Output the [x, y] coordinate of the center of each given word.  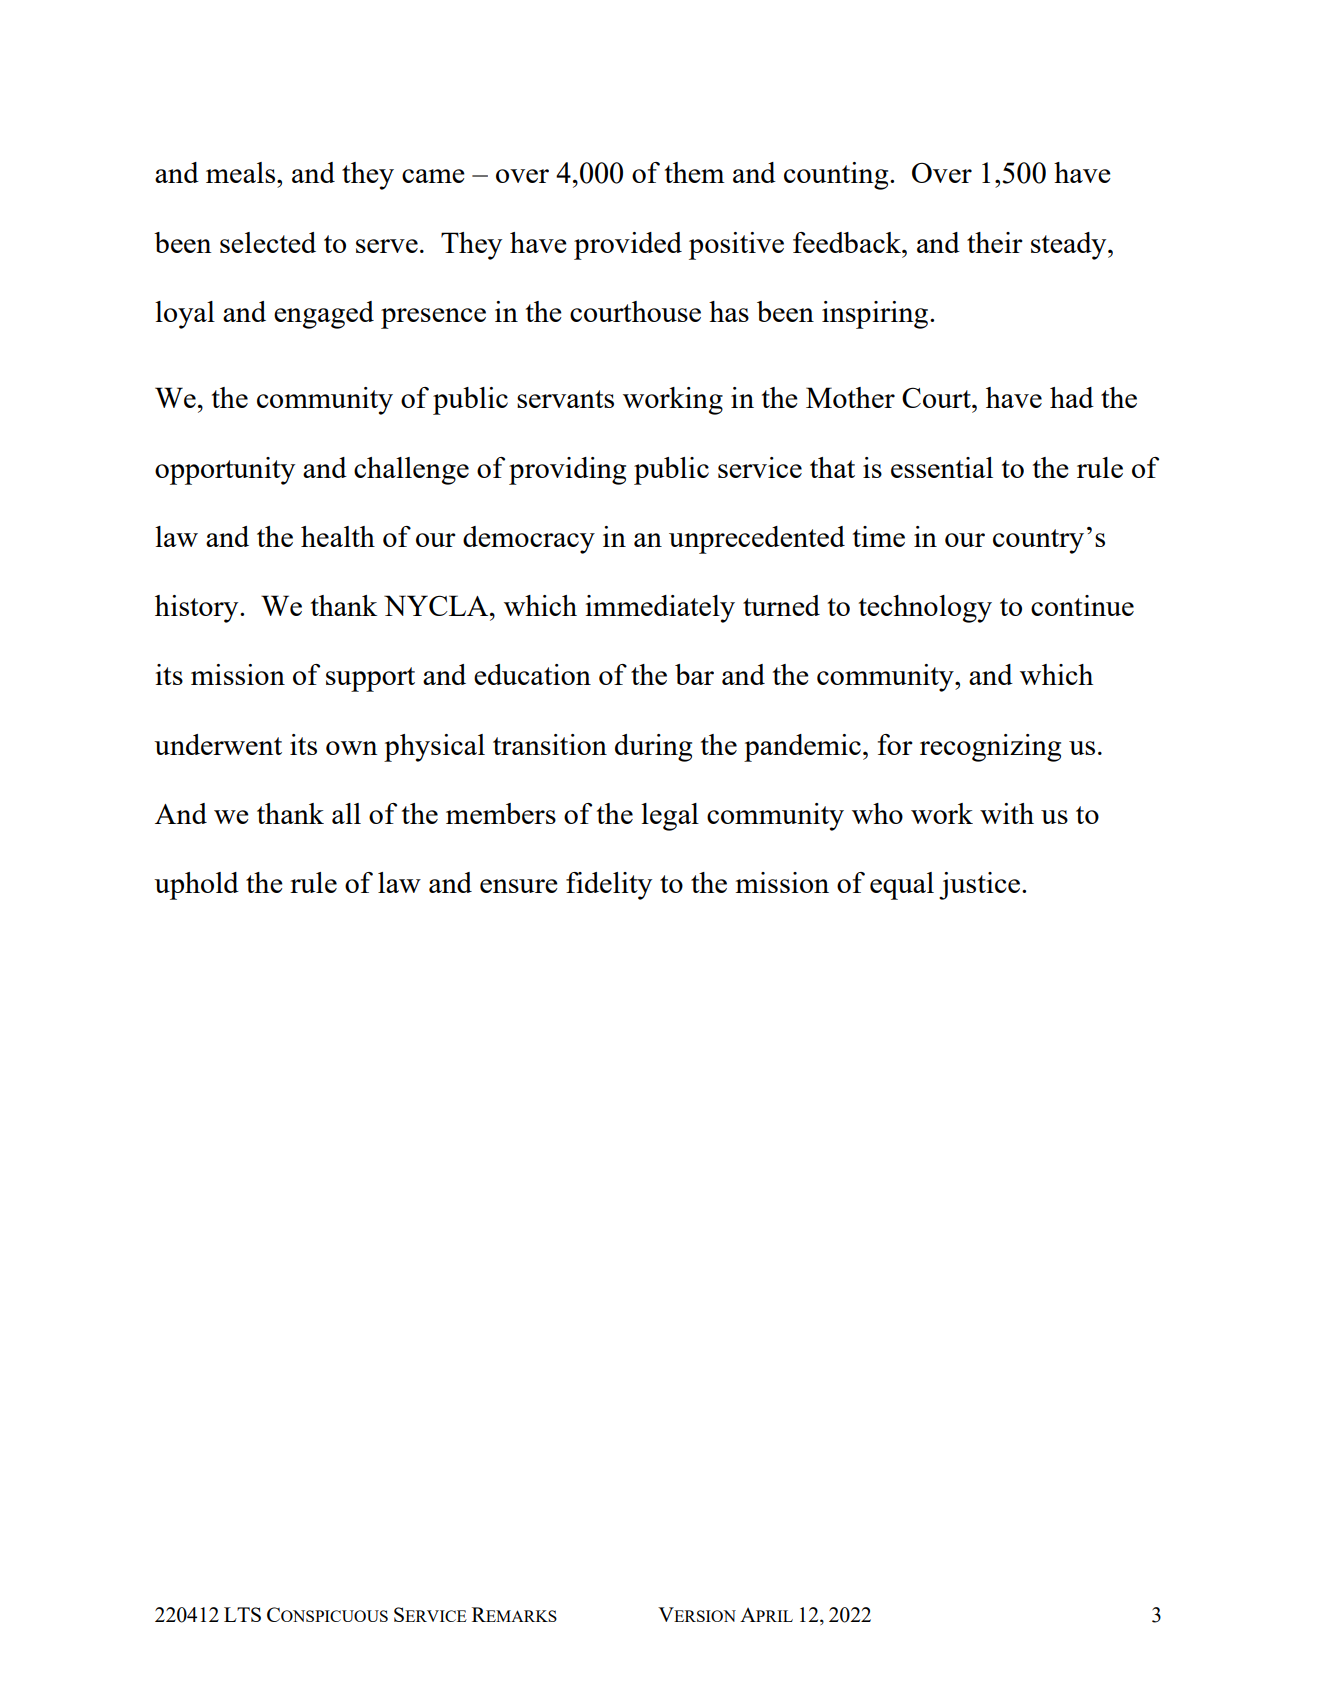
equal [902, 886]
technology [925, 609]
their [995, 242]
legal [670, 817]
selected [268, 242]
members [501, 813]
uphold [196, 886]
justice [979, 886]
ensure [519, 886]
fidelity [609, 886]
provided [628, 246]
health [338, 536]
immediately [660, 609]
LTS [242, 1614]
